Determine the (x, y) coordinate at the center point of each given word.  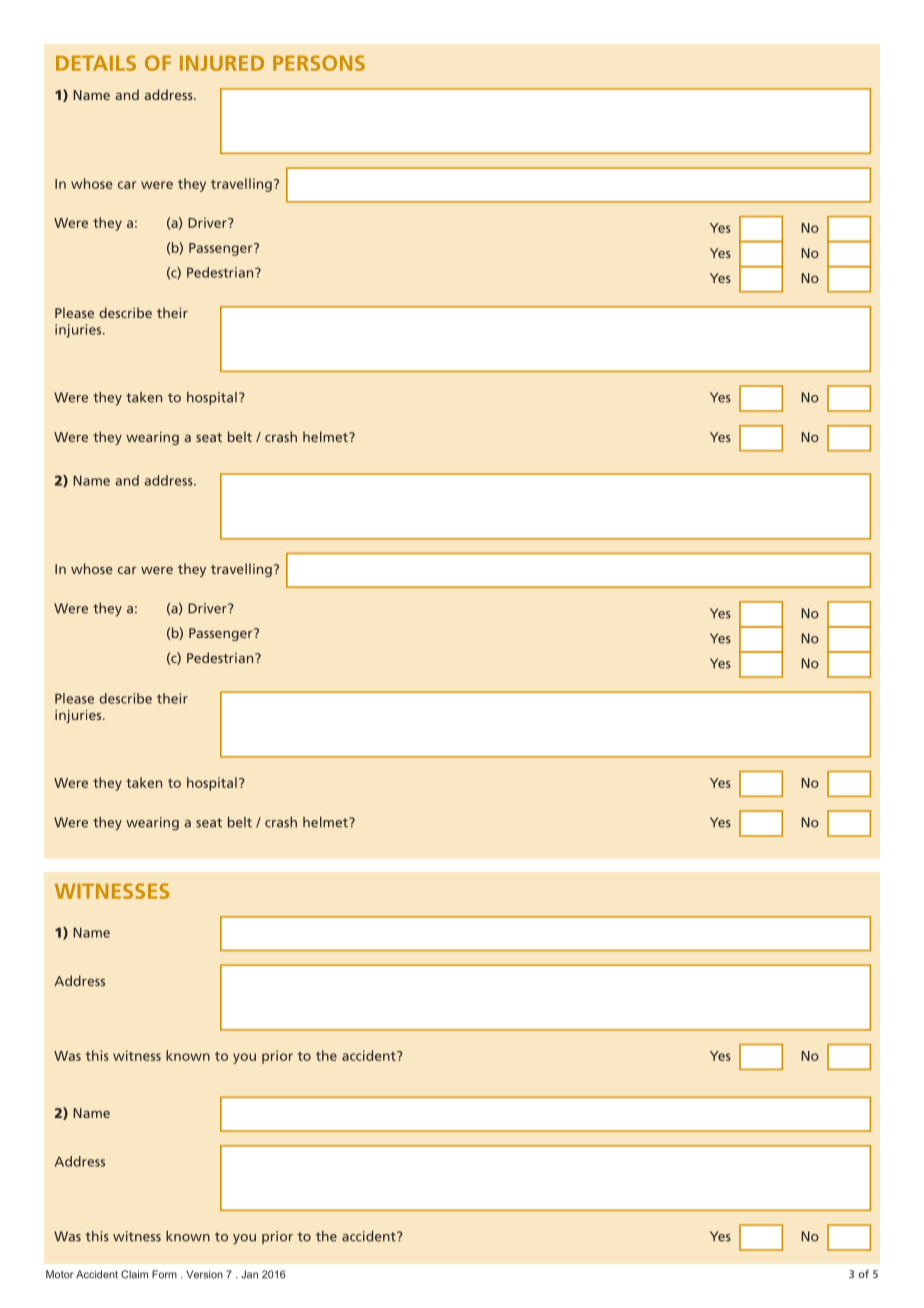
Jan (249, 1274)
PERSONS (319, 63)
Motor (59, 1274)
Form (164, 1274)
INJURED (222, 63)
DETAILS (96, 63)
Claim (134, 1274)
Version (204, 1274)
